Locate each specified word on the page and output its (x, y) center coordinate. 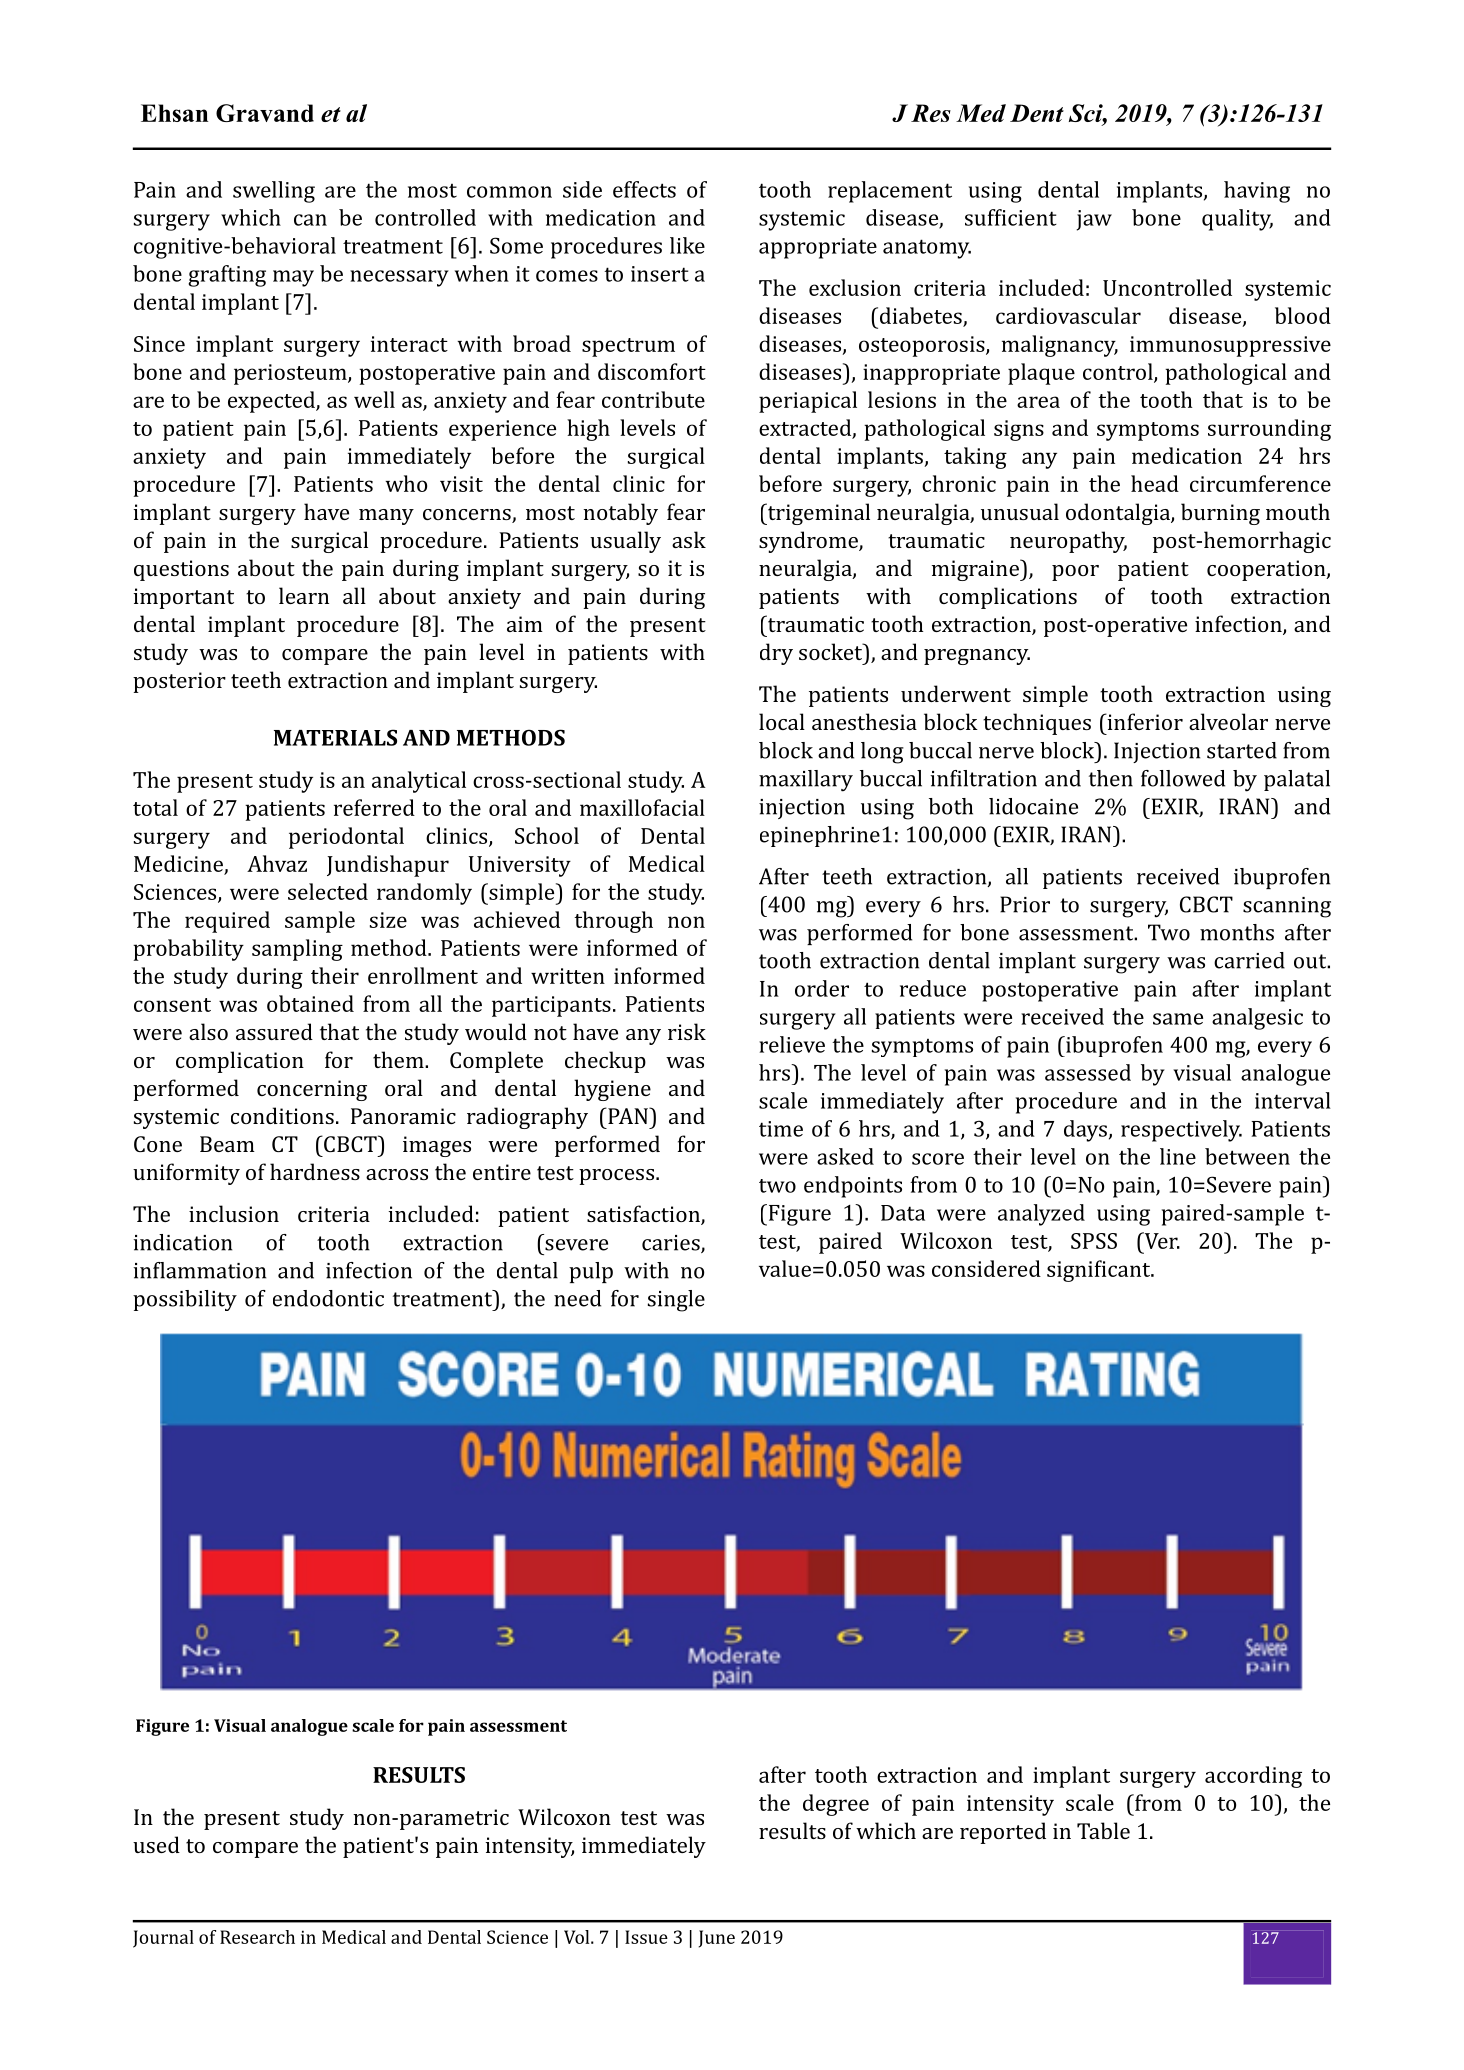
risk (687, 1031)
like (687, 245)
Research (257, 1937)
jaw (1094, 220)
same (1178, 1019)
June (717, 1939)
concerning (312, 1090)
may (293, 278)
